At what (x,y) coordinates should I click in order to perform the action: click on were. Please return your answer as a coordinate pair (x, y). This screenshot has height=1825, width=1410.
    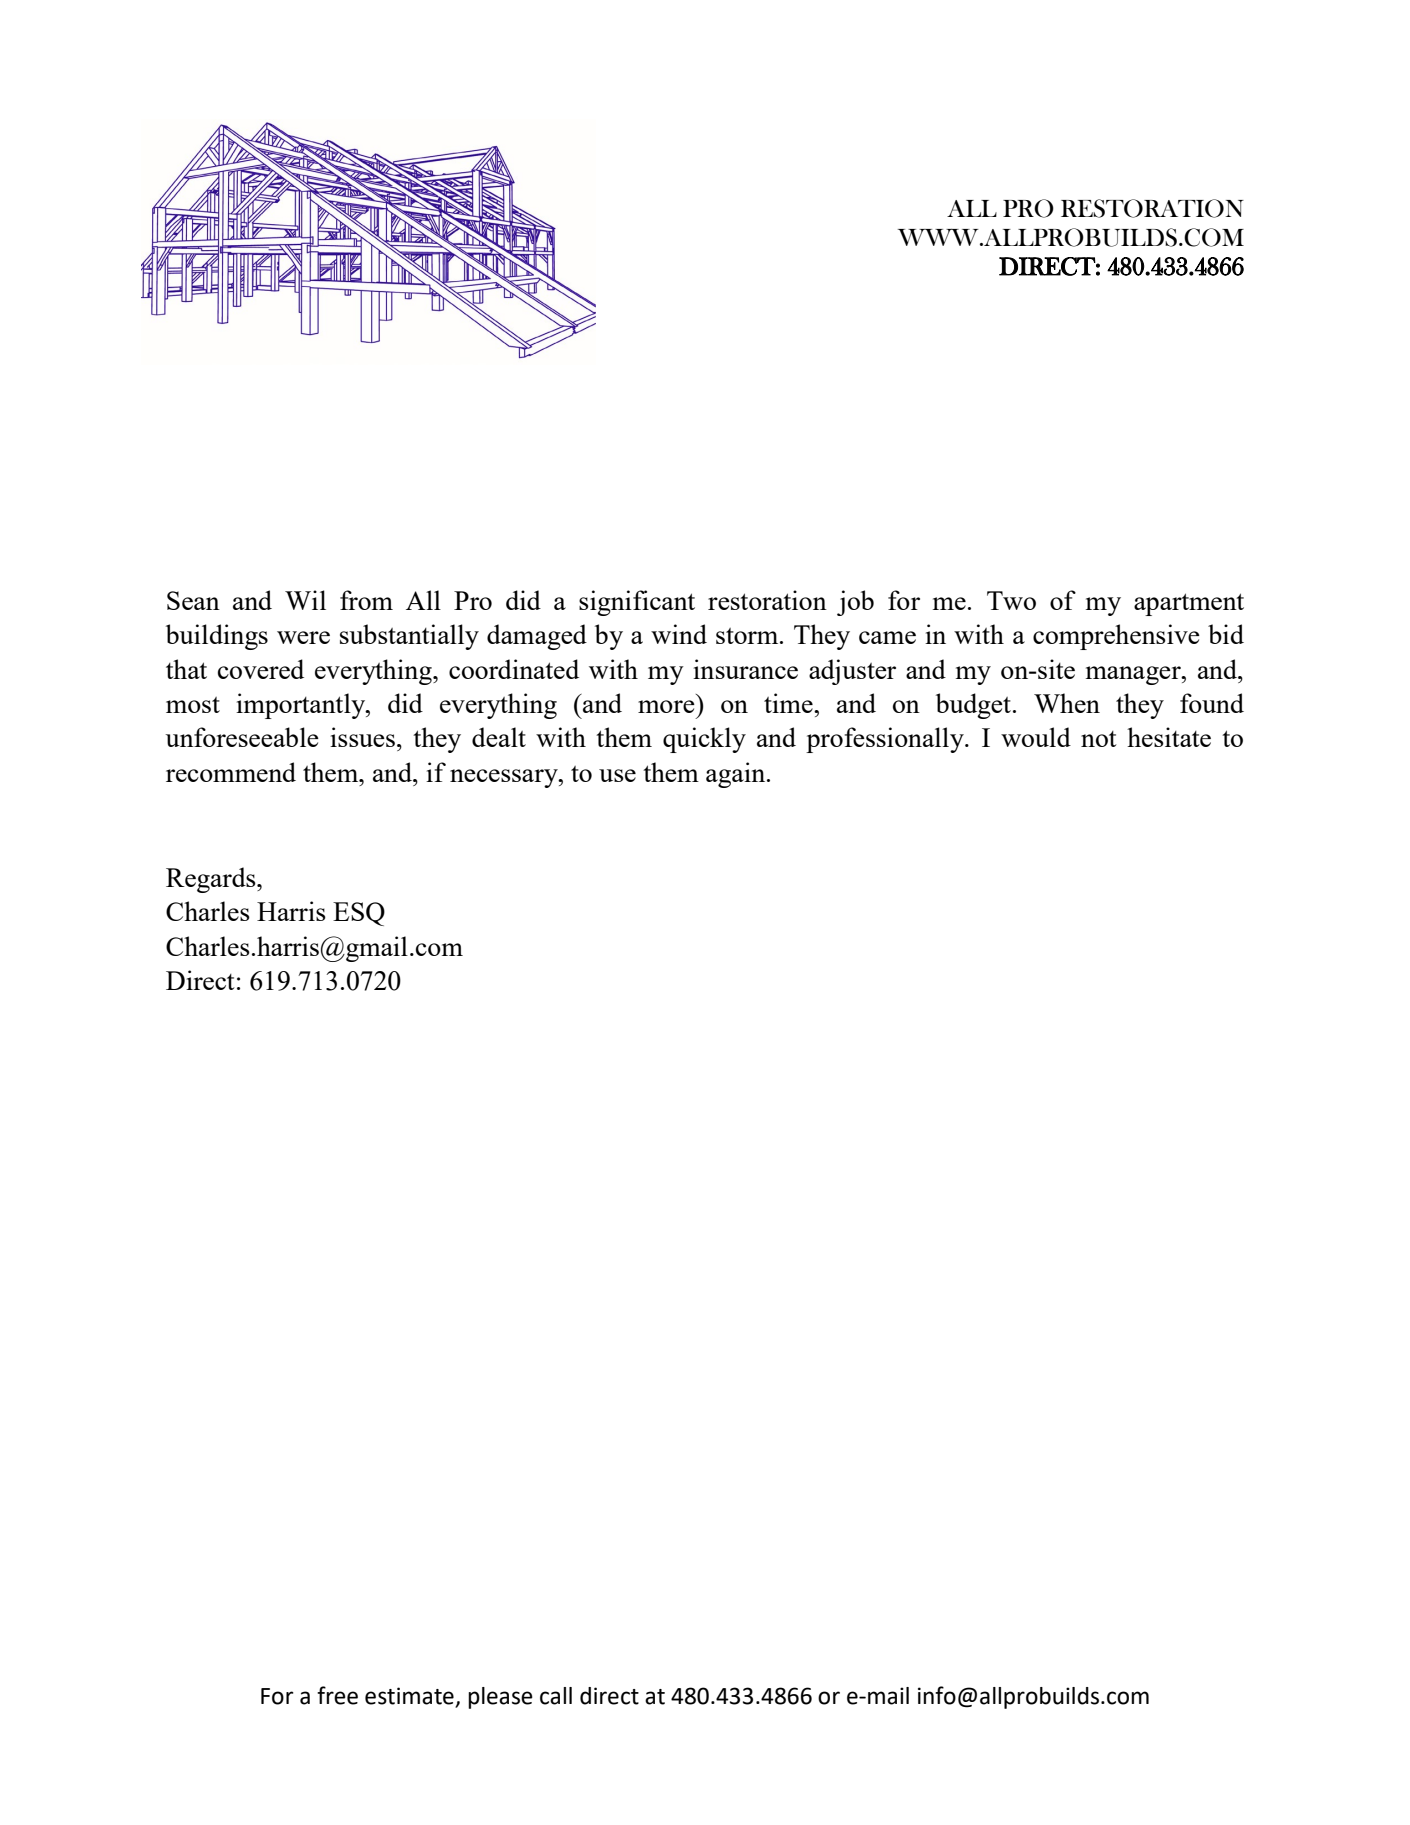
    Looking at the image, I should click on (303, 637).
